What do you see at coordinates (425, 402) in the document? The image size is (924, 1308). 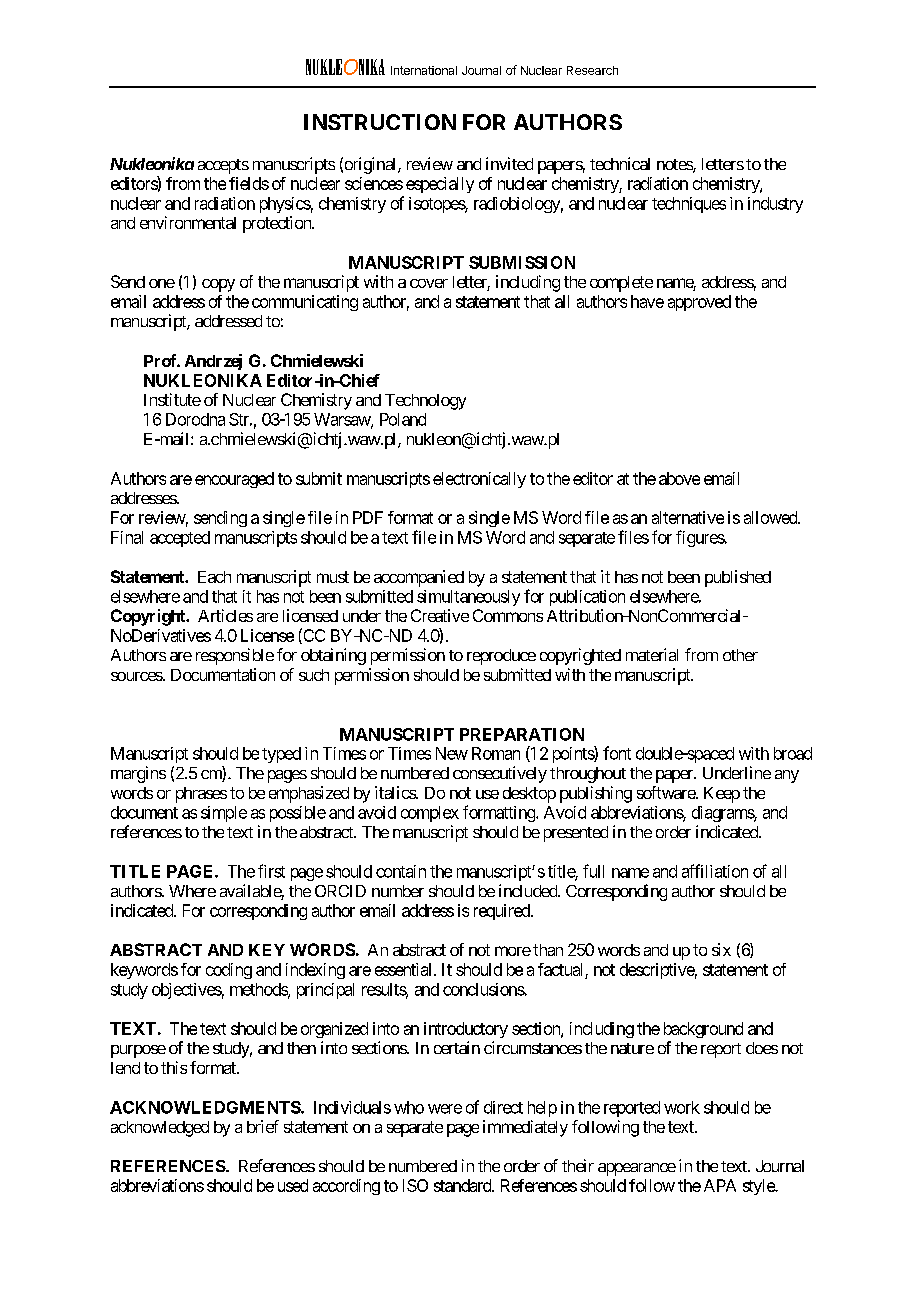 I see `Technology` at bounding box center [425, 402].
